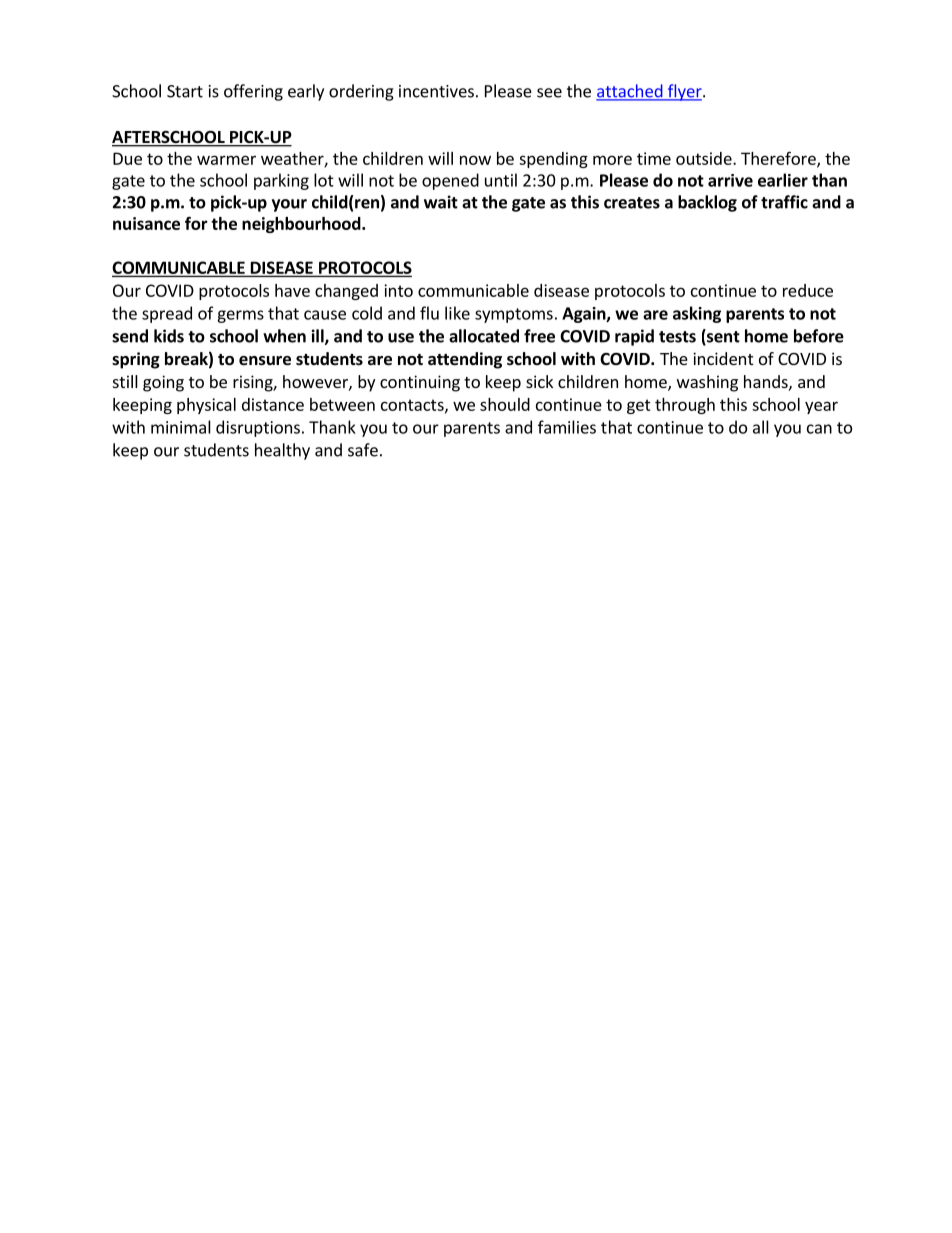 Image resolution: width=952 pixels, height=1233 pixels. I want to click on into, so click(398, 290).
